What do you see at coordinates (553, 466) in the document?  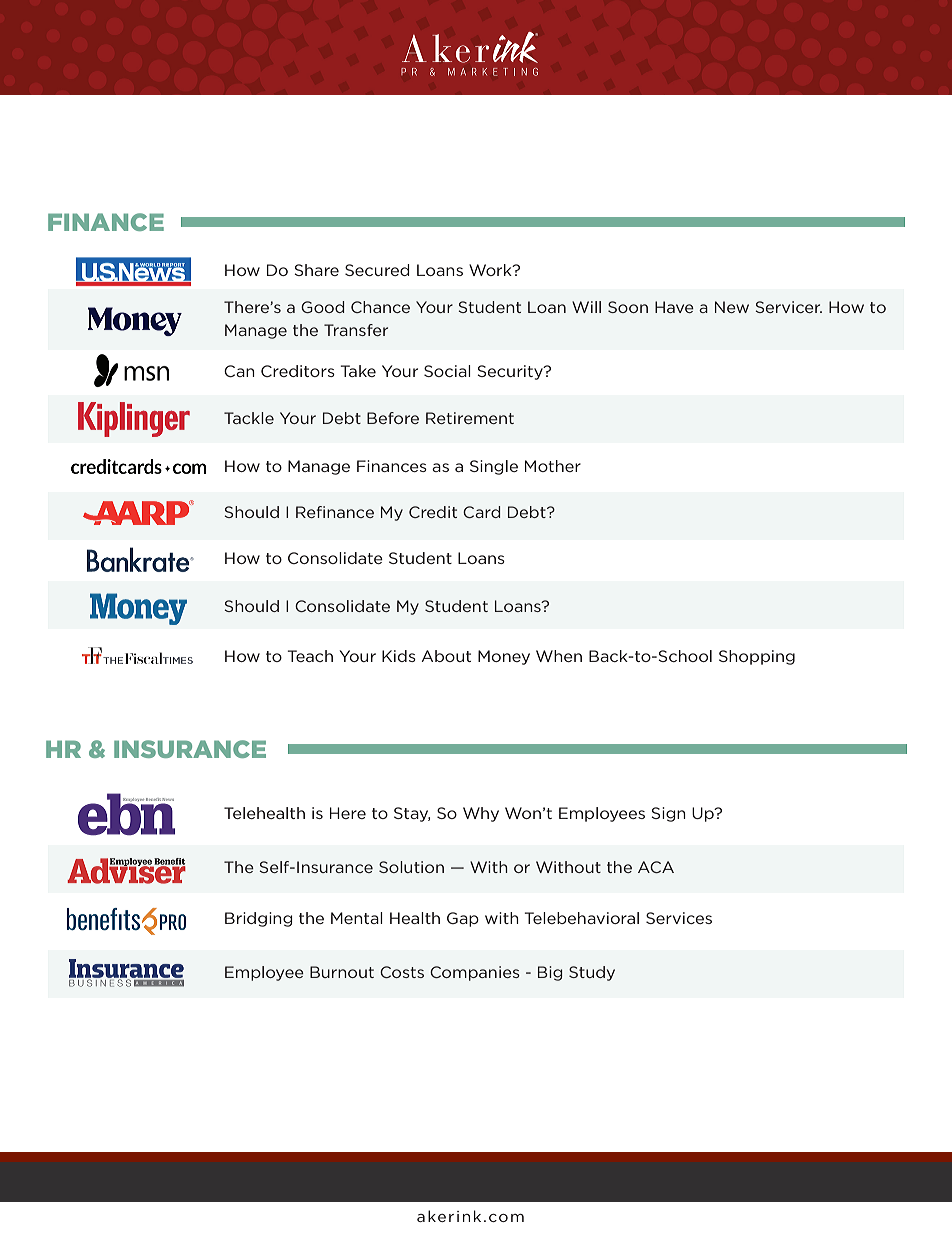 I see `Mother` at bounding box center [553, 466].
